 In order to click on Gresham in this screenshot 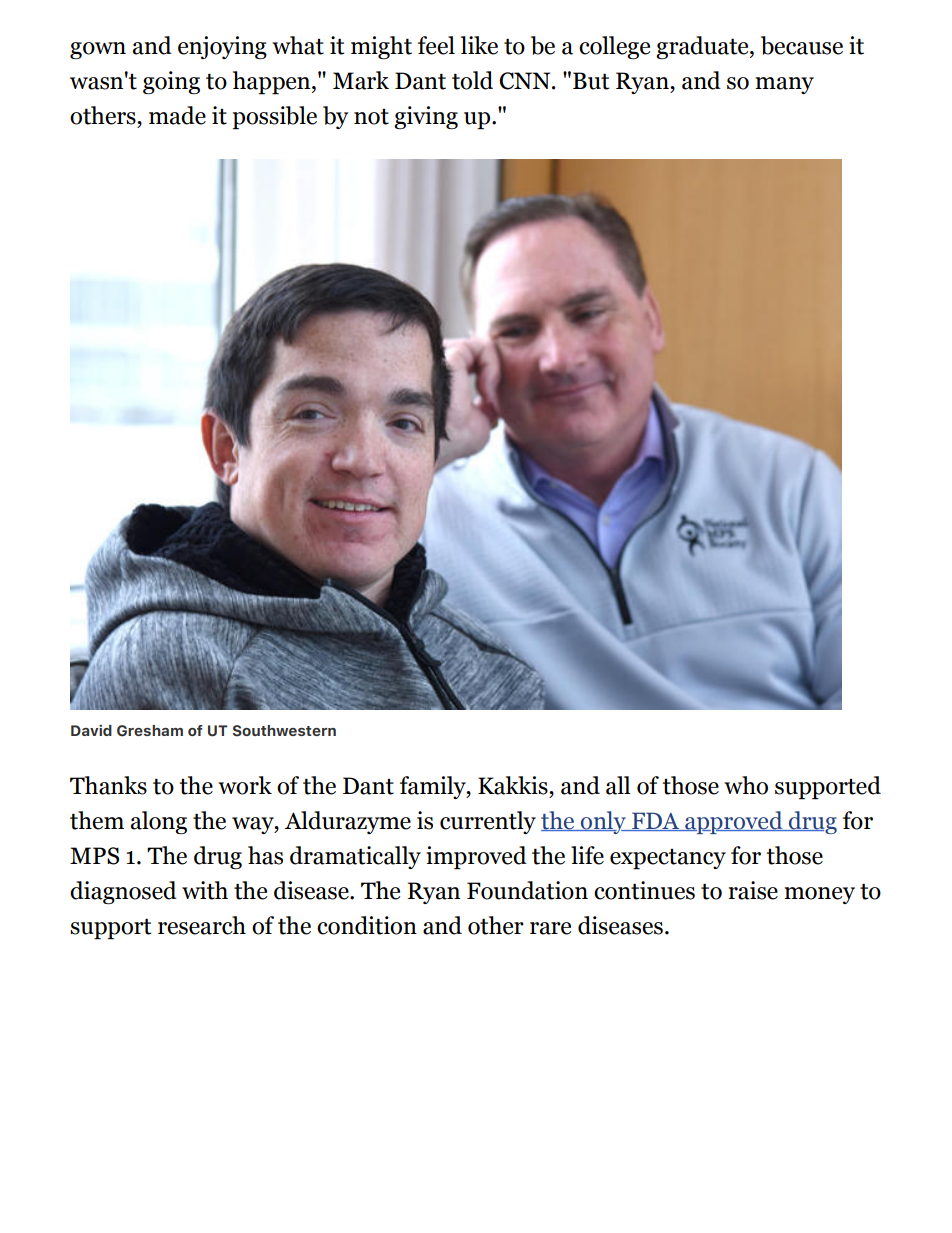, I will do `click(150, 731)`.
